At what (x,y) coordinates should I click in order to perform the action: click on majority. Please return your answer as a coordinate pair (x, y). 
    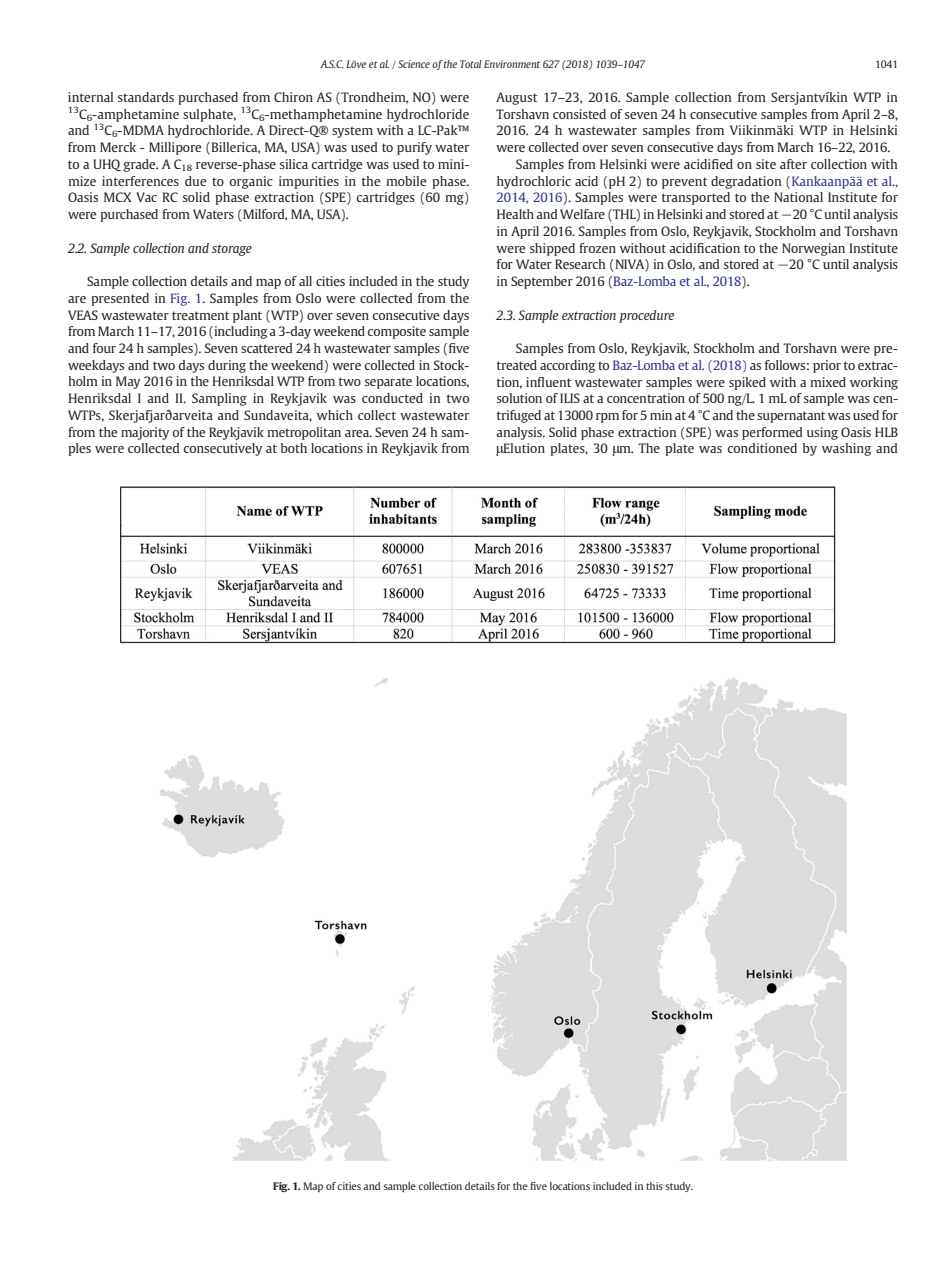
    Looking at the image, I should click on (145, 433).
